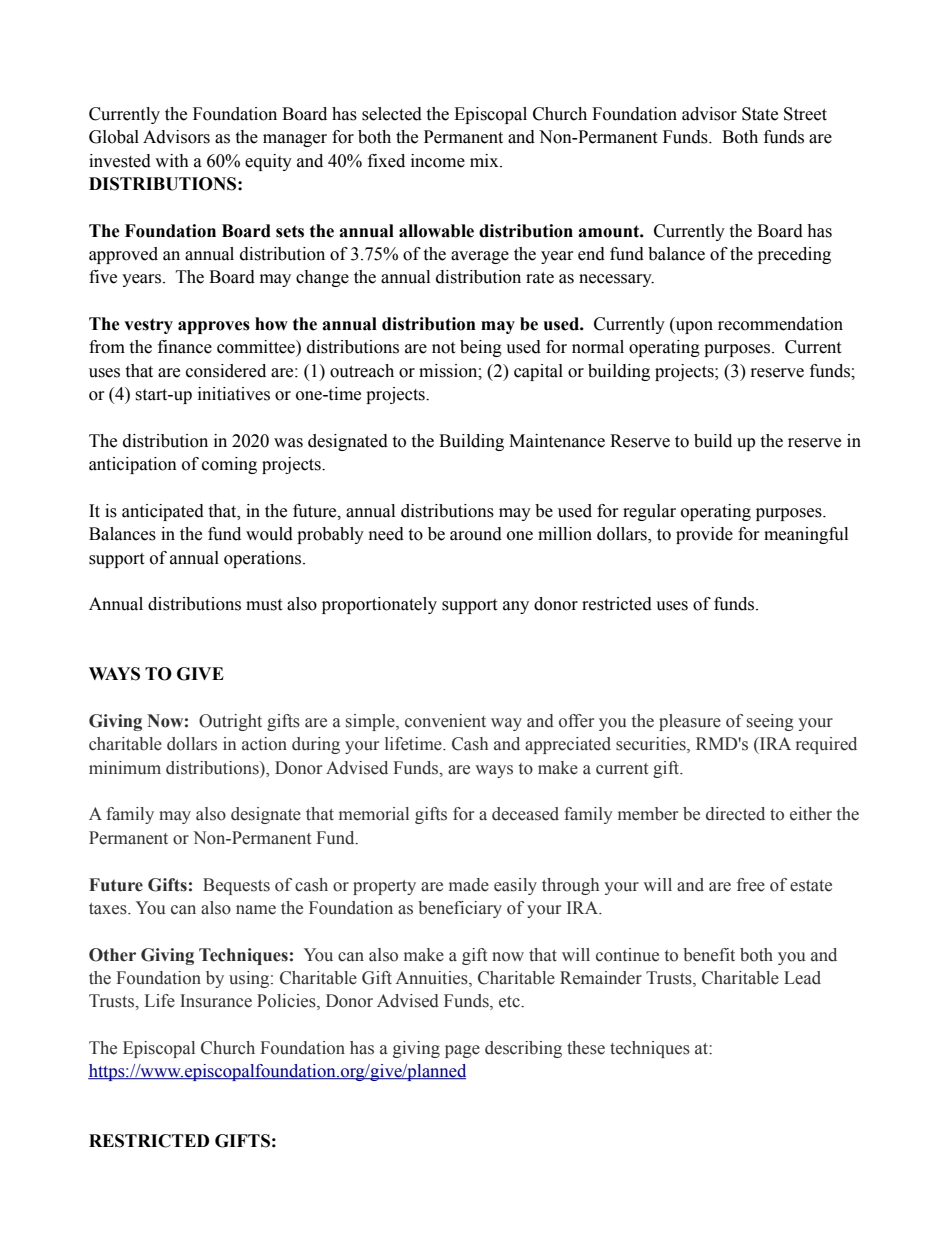 This screenshot has width=952, height=1233. I want to click on Insurance, so click(216, 1001).
